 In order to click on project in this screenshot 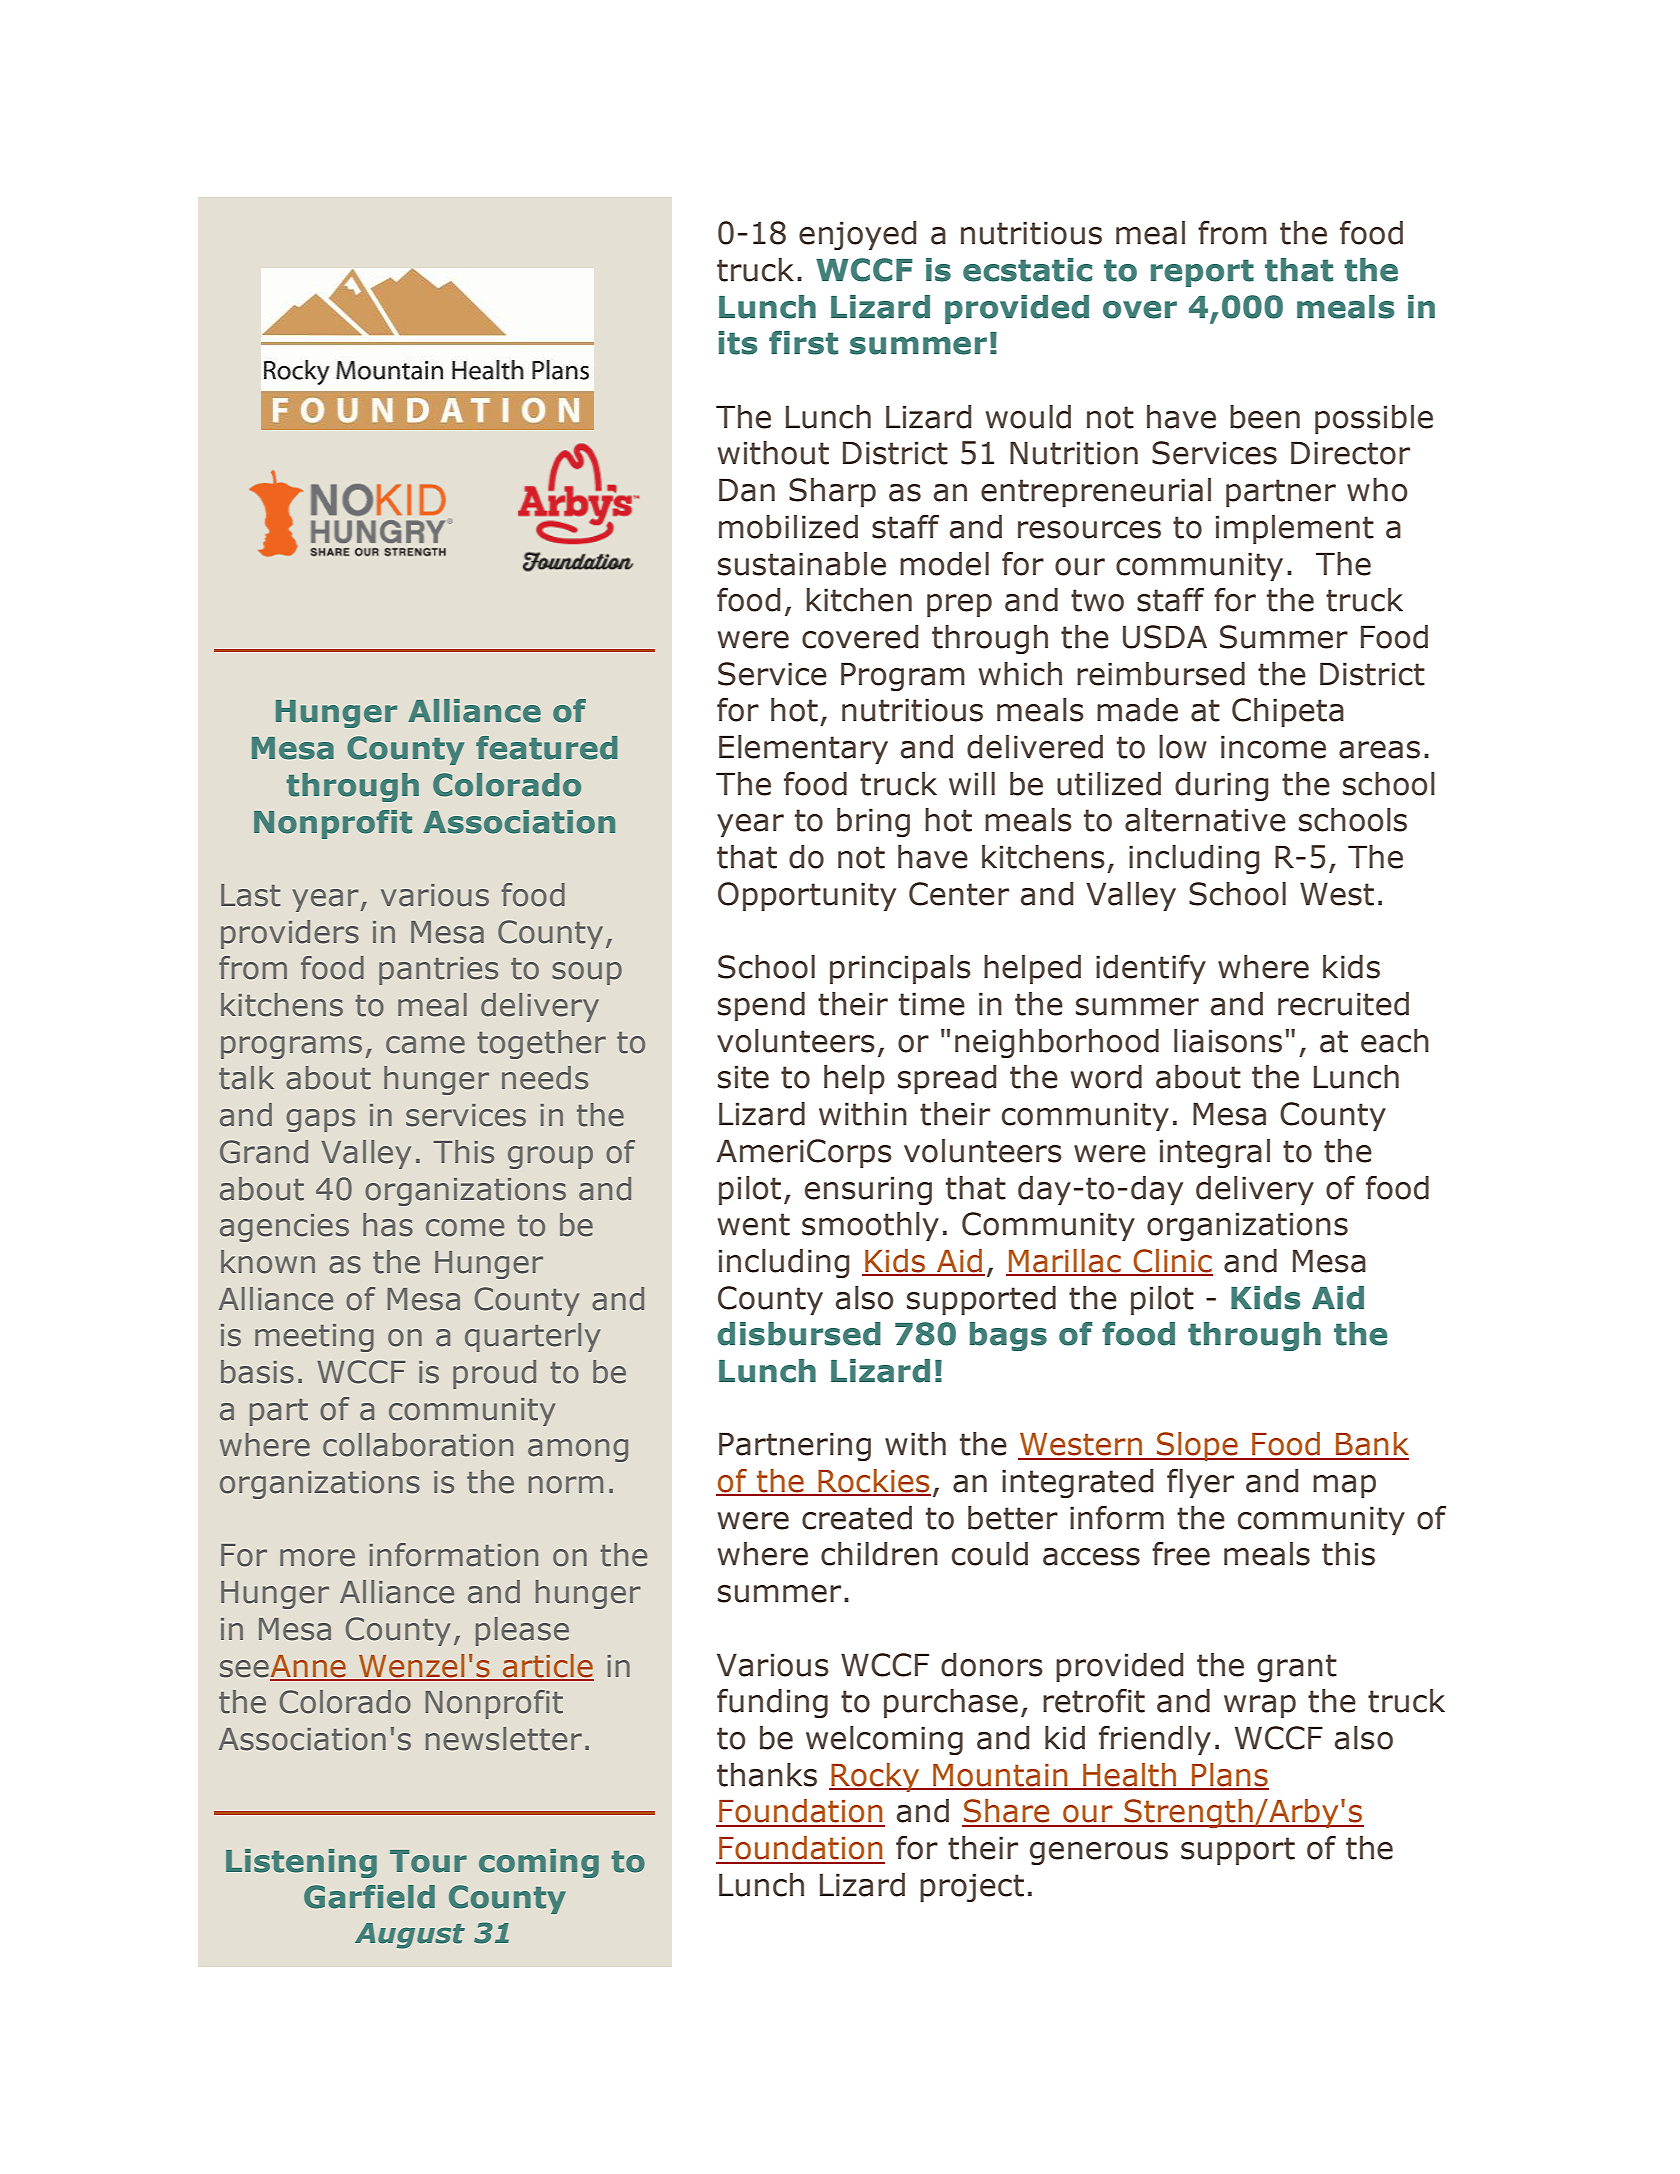, I will do `click(972, 1887)`.
